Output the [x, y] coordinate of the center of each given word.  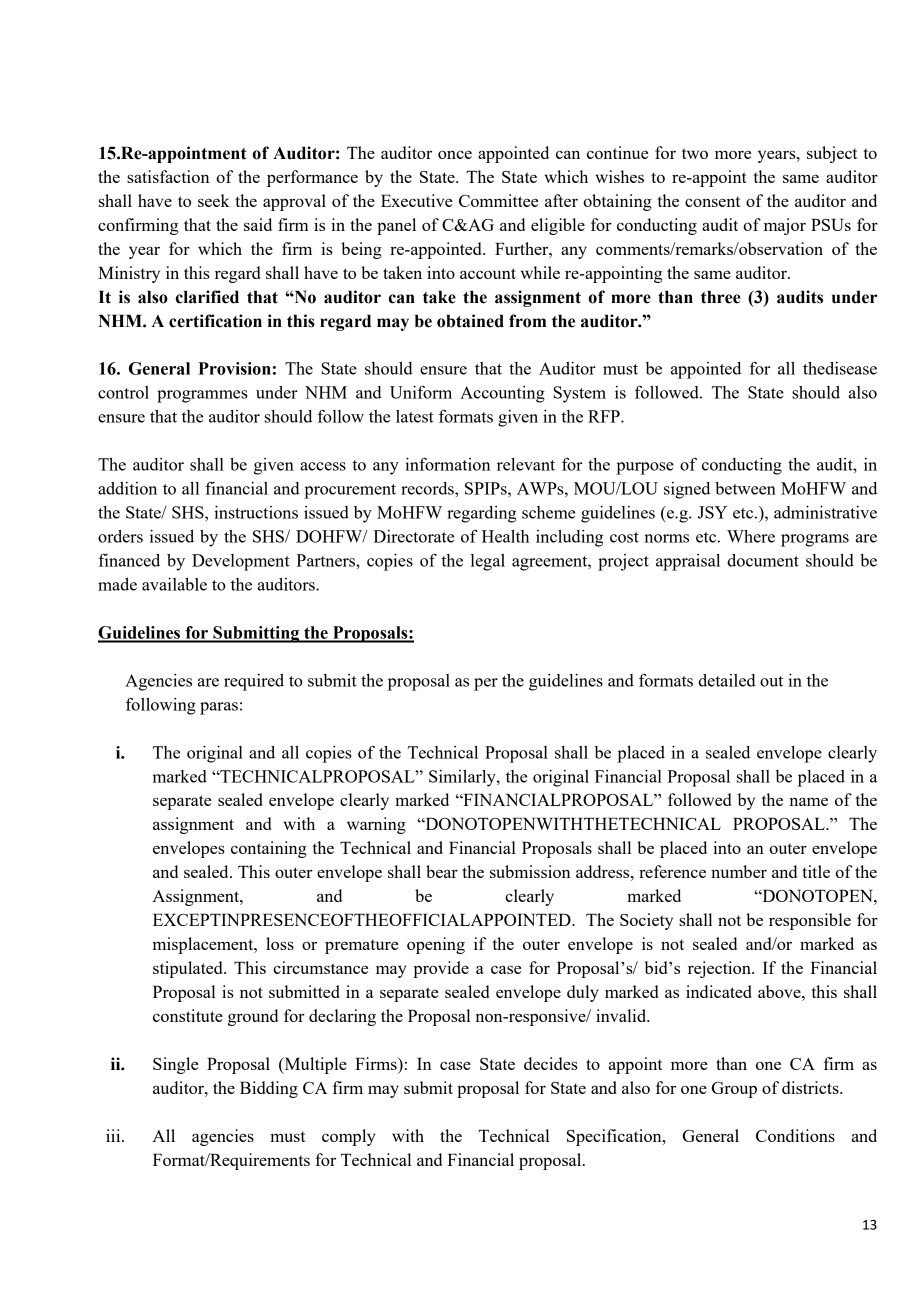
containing [269, 849]
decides [551, 1063]
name [808, 801]
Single [175, 1065]
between [745, 488]
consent [712, 201]
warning [376, 825]
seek [214, 200]
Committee [498, 200]
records [428, 488]
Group [734, 1090]
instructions [256, 512]
